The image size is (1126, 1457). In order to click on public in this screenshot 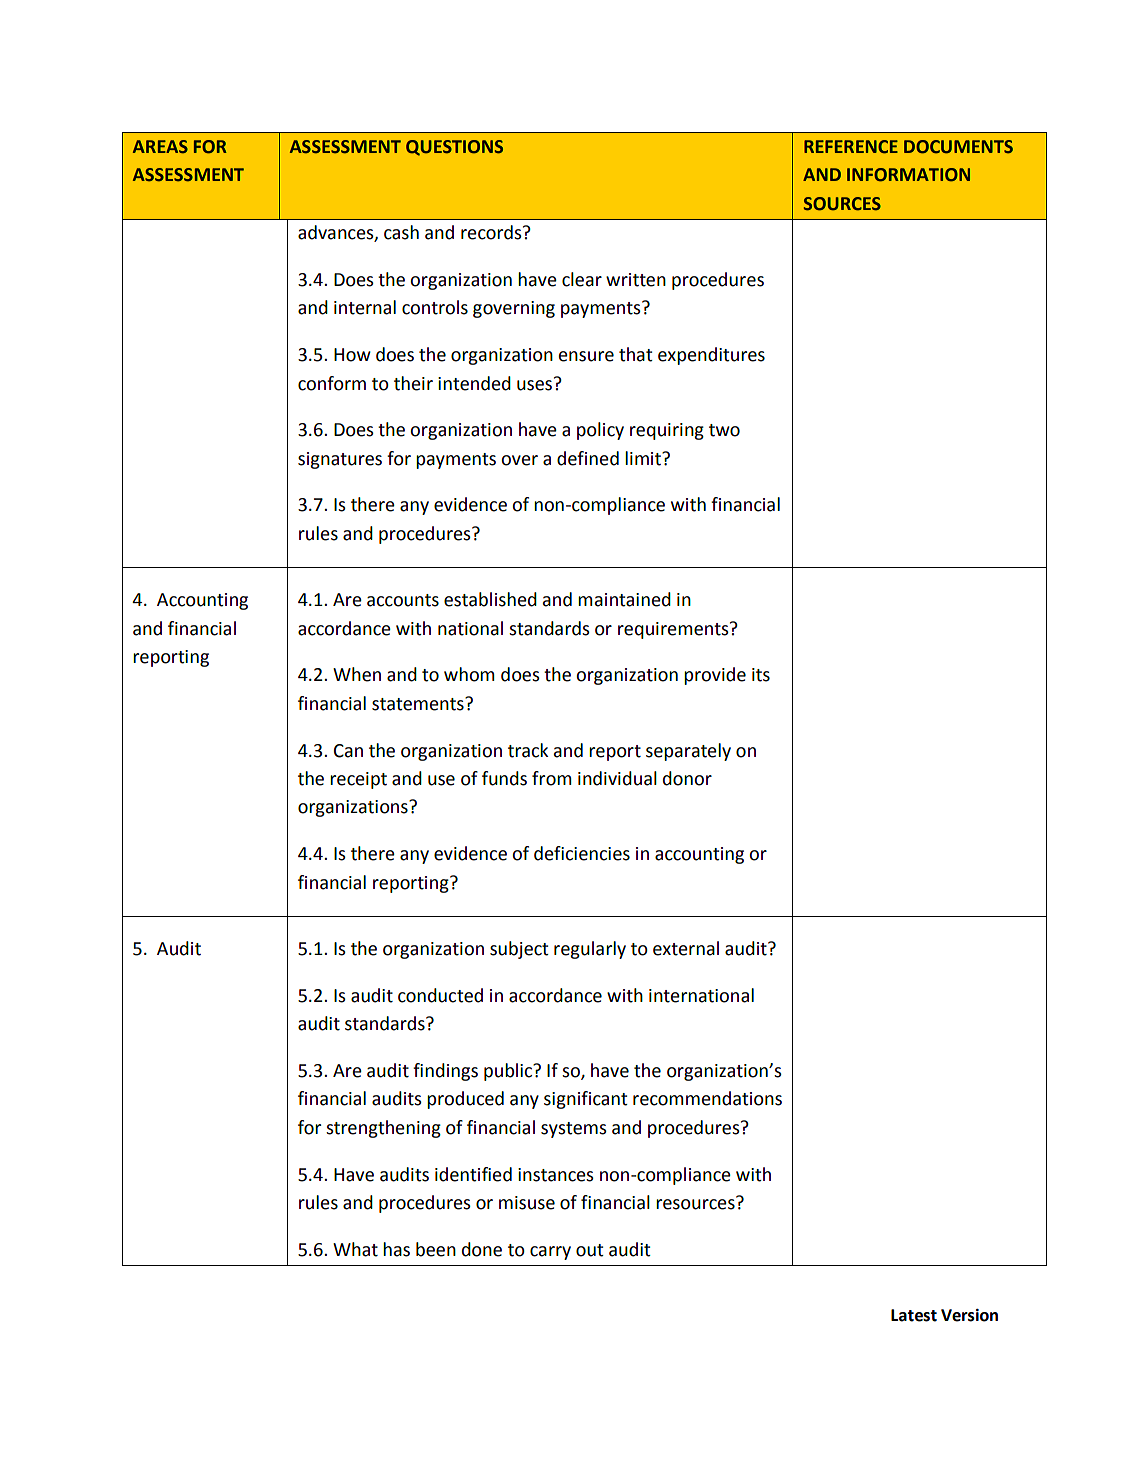, I will do `click(509, 1072)`.
